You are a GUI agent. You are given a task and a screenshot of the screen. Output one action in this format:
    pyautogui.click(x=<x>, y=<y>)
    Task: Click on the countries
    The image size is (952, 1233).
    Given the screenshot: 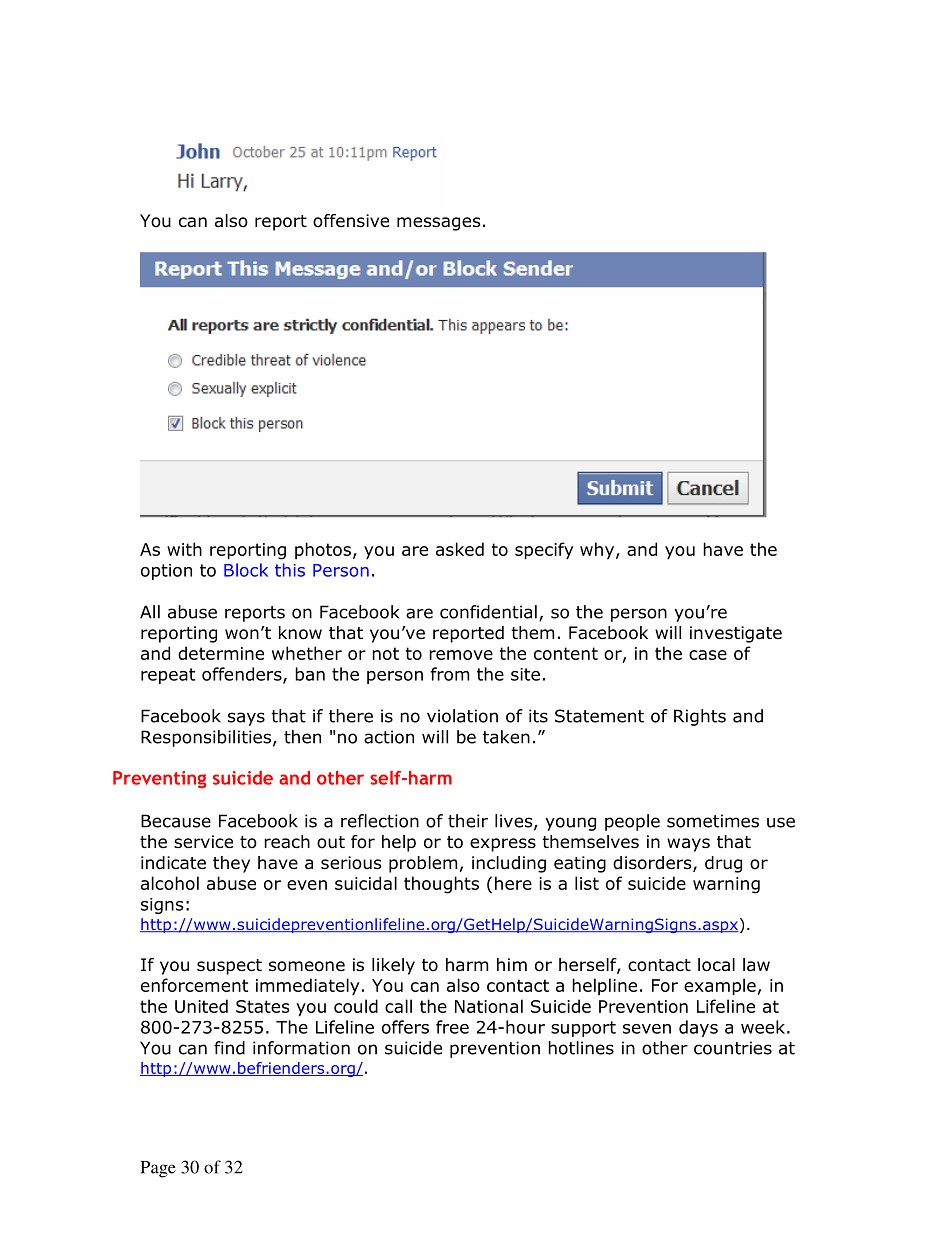 What is the action you would take?
    pyautogui.click(x=733, y=1048)
